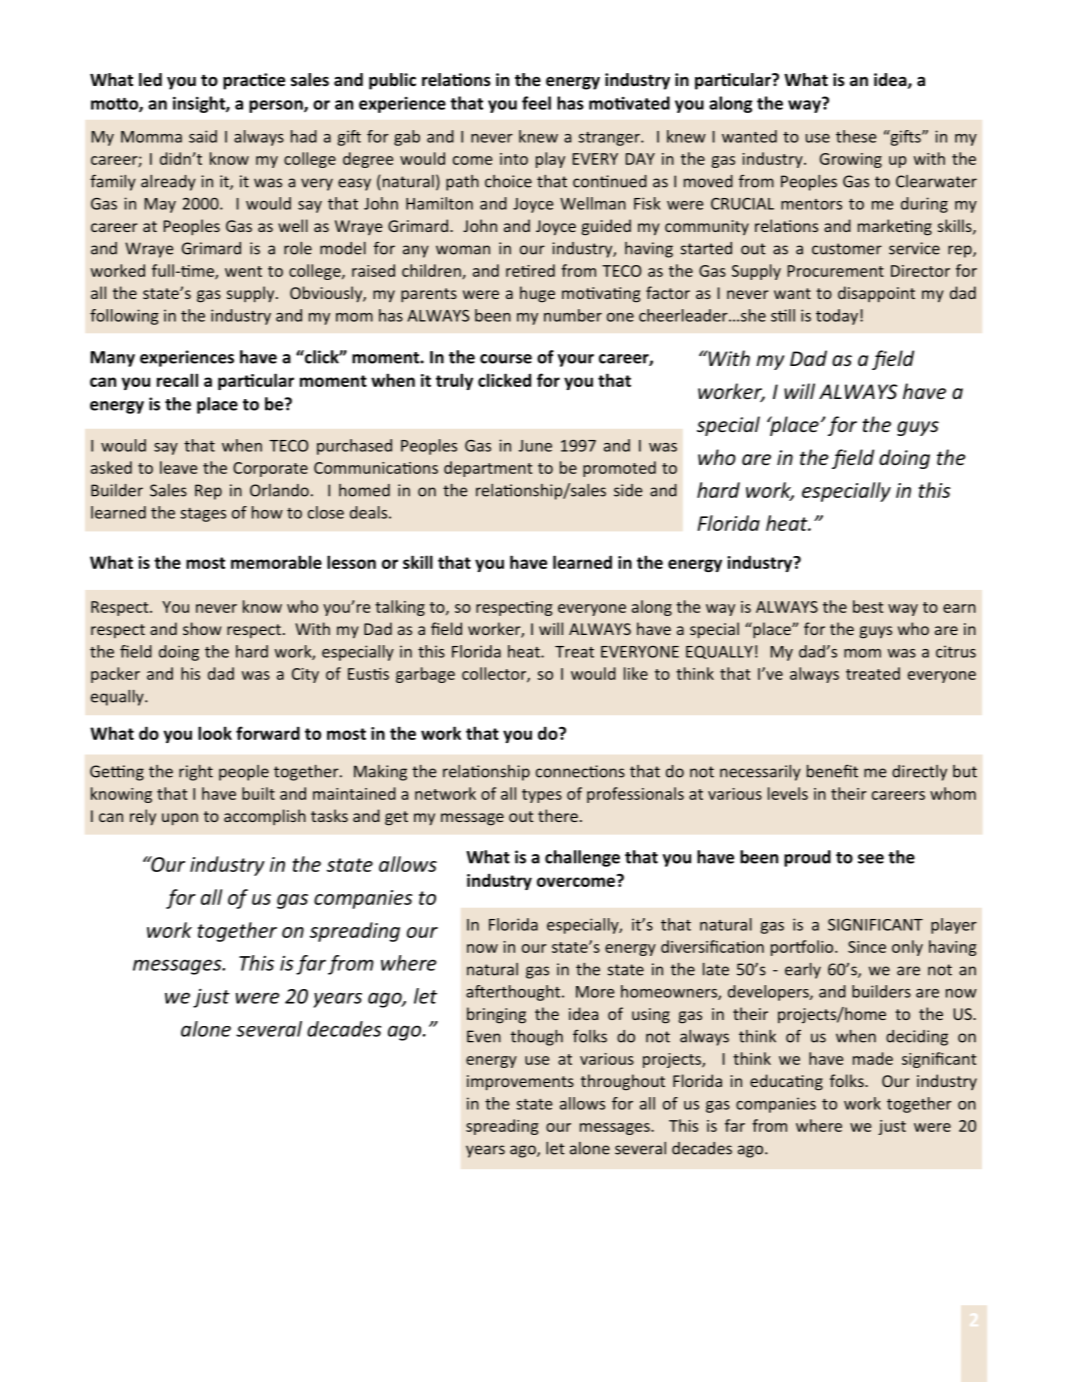 The height and width of the screenshot is (1382, 1068). What do you see at coordinates (856, 136) in the screenshot?
I see `these` at bounding box center [856, 136].
